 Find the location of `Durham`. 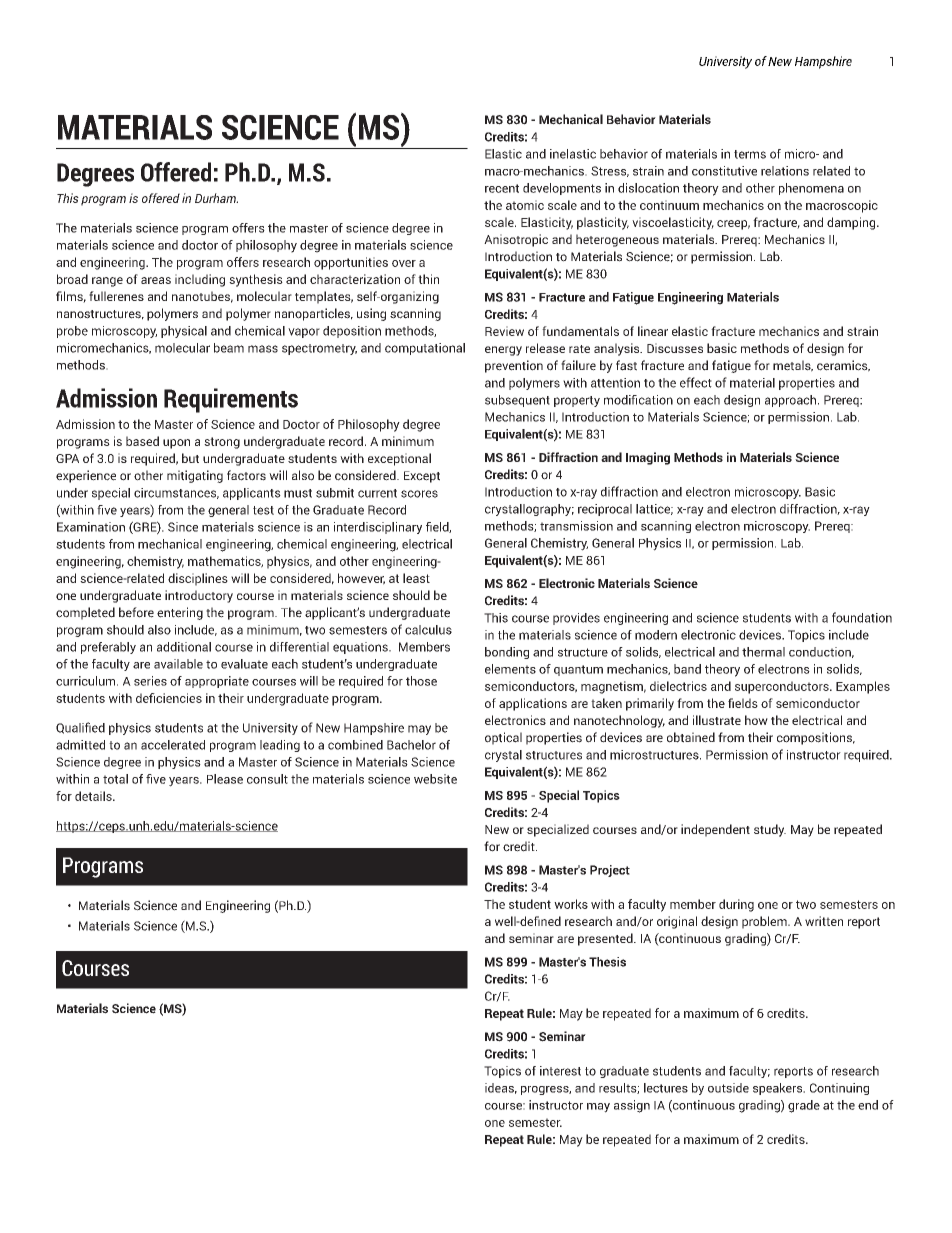

Durham is located at coordinates (216, 198).
